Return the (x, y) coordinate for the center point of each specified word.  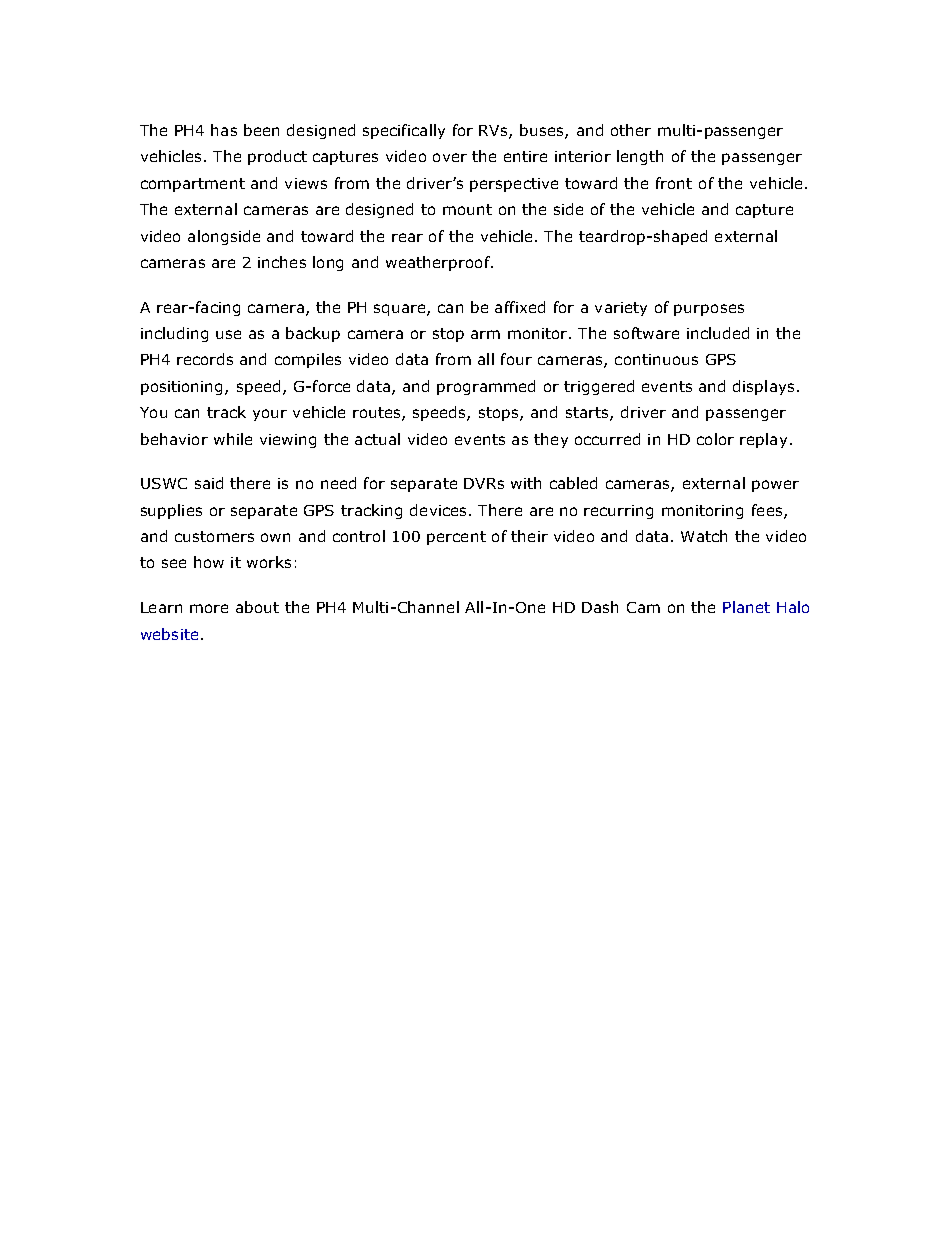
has (224, 130)
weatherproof (439, 263)
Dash (600, 607)
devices (438, 510)
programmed (486, 387)
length (640, 157)
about (257, 607)
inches (282, 262)
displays (763, 387)
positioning (183, 388)
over (450, 157)
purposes (709, 310)
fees (768, 511)
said (209, 483)
